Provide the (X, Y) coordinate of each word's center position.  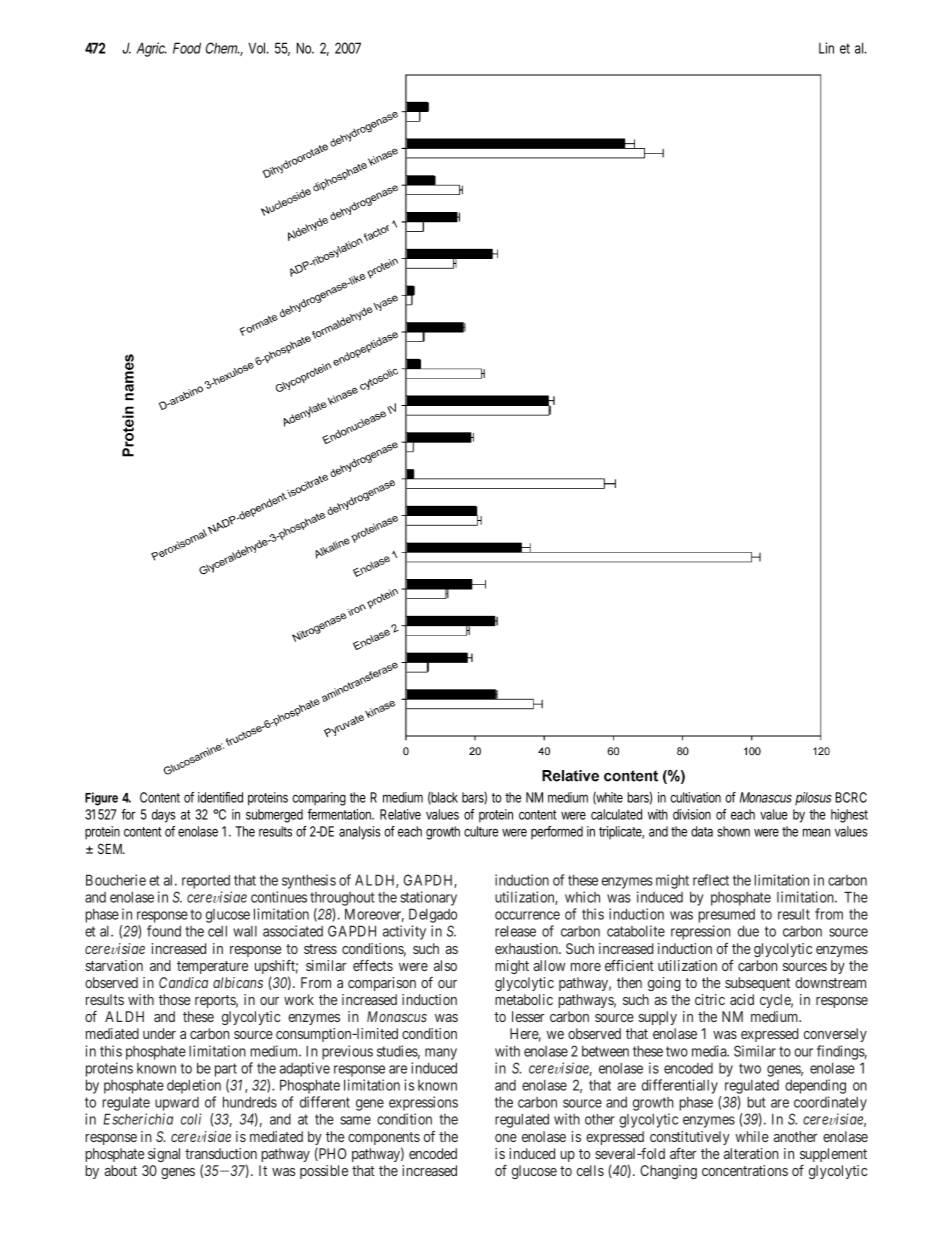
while (752, 1136)
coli (191, 1119)
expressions (423, 1103)
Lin (826, 48)
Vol (257, 48)
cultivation (695, 797)
